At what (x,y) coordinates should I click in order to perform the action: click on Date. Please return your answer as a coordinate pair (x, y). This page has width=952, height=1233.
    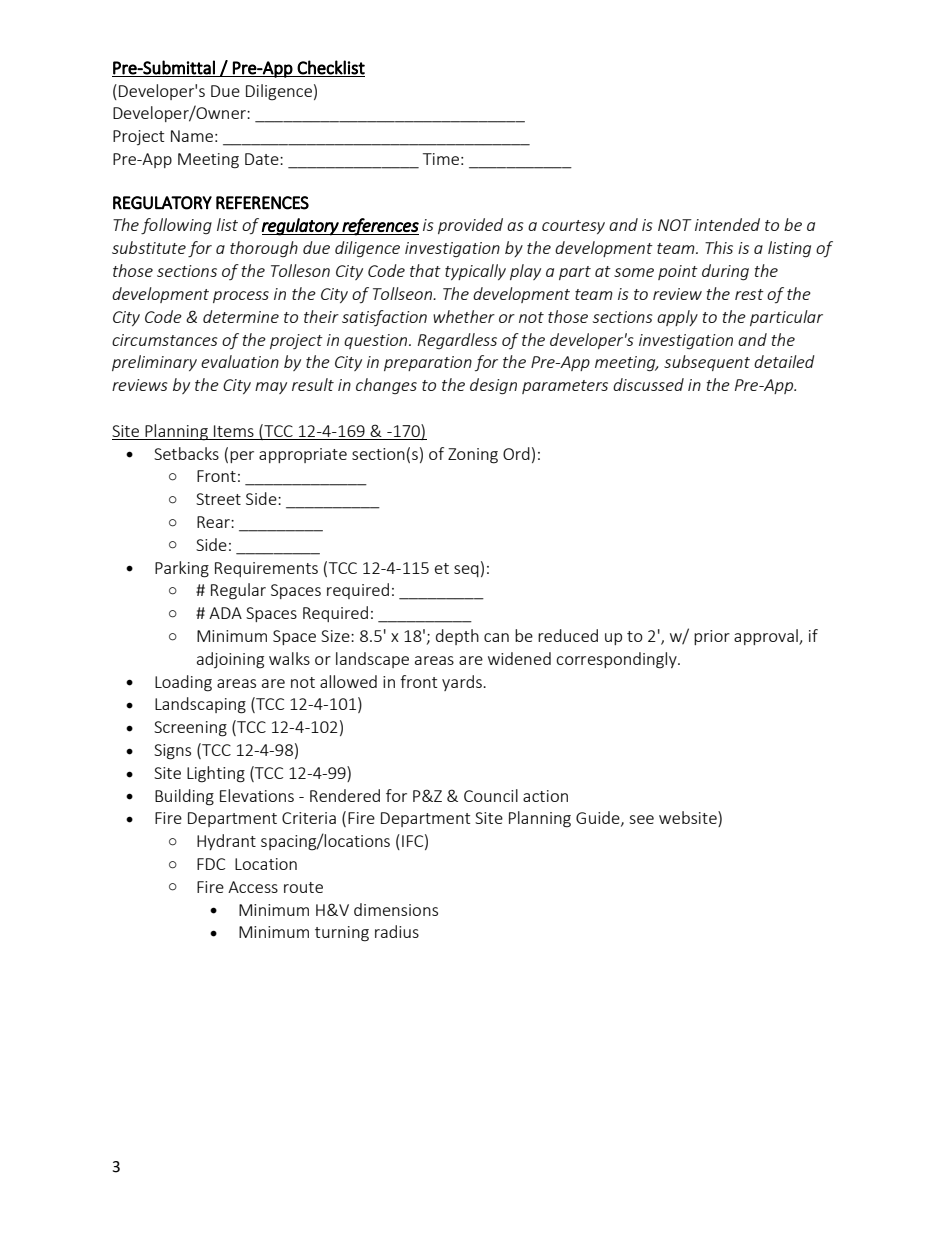
    Looking at the image, I should click on (263, 159).
